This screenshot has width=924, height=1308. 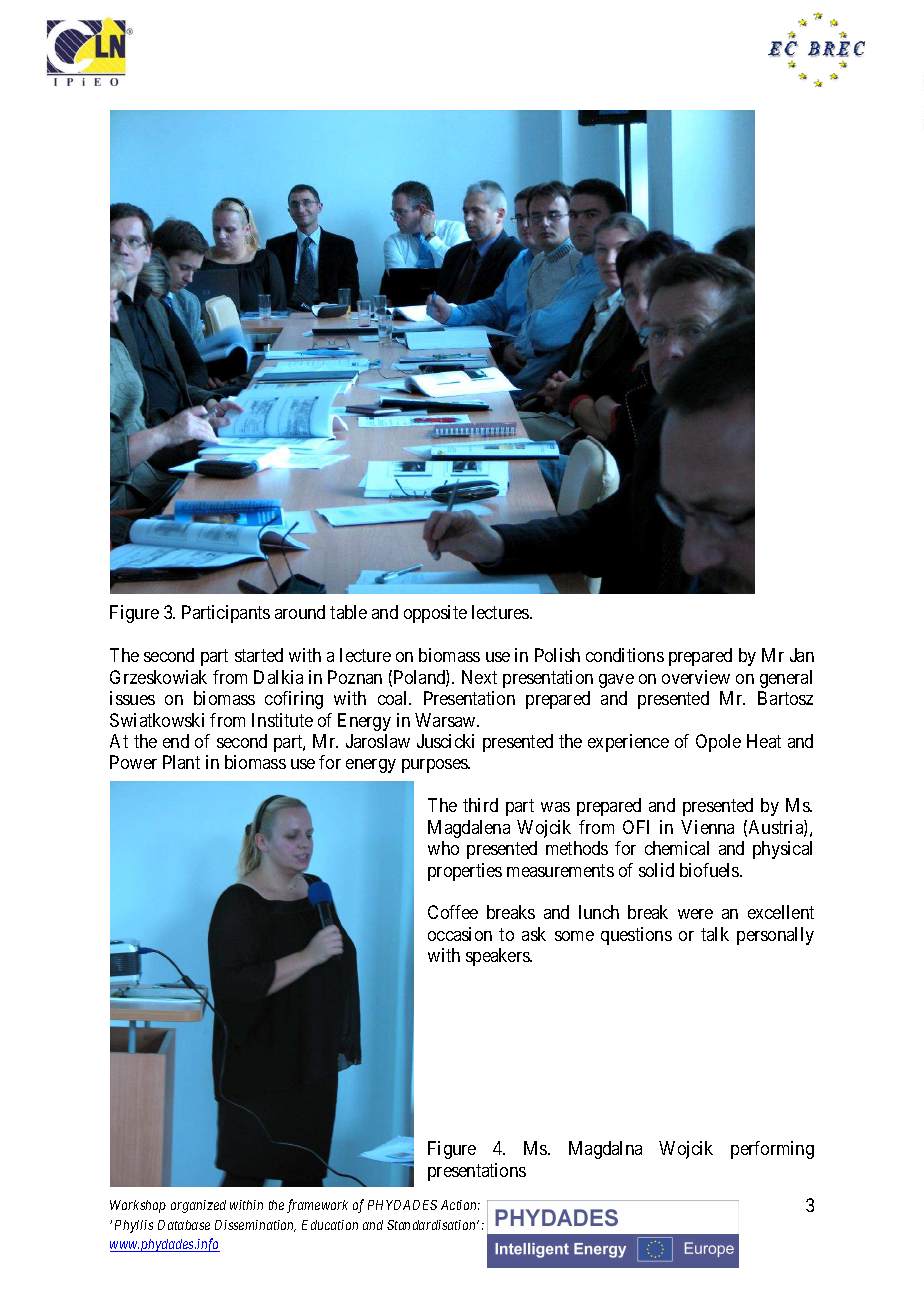 I want to click on Vienna, so click(x=707, y=827).
